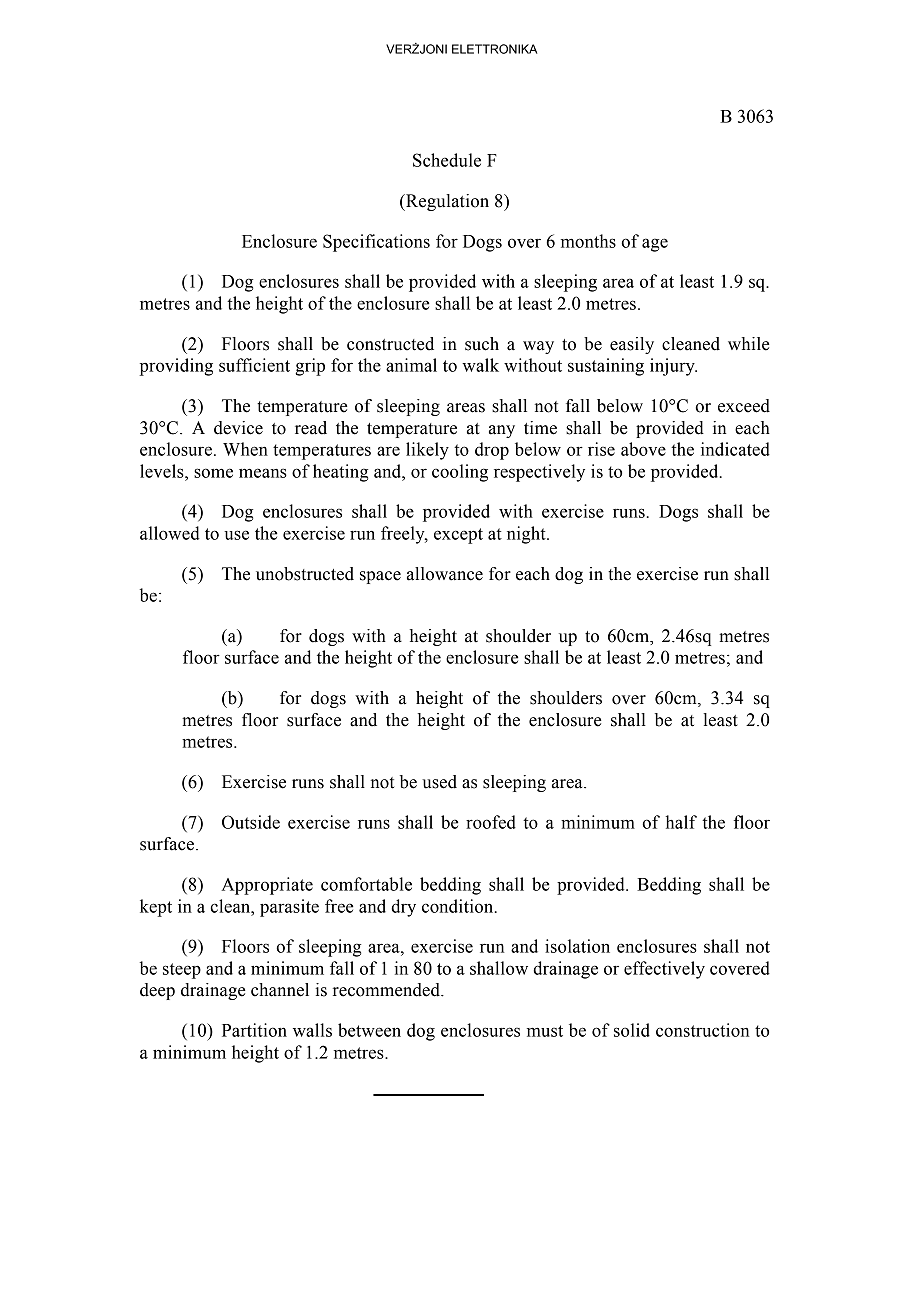 Image resolution: width=924 pixels, height=1308 pixels. What do you see at coordinates (445, 574) in the image?
I see `allowance` at bounding box center [445, 574].
